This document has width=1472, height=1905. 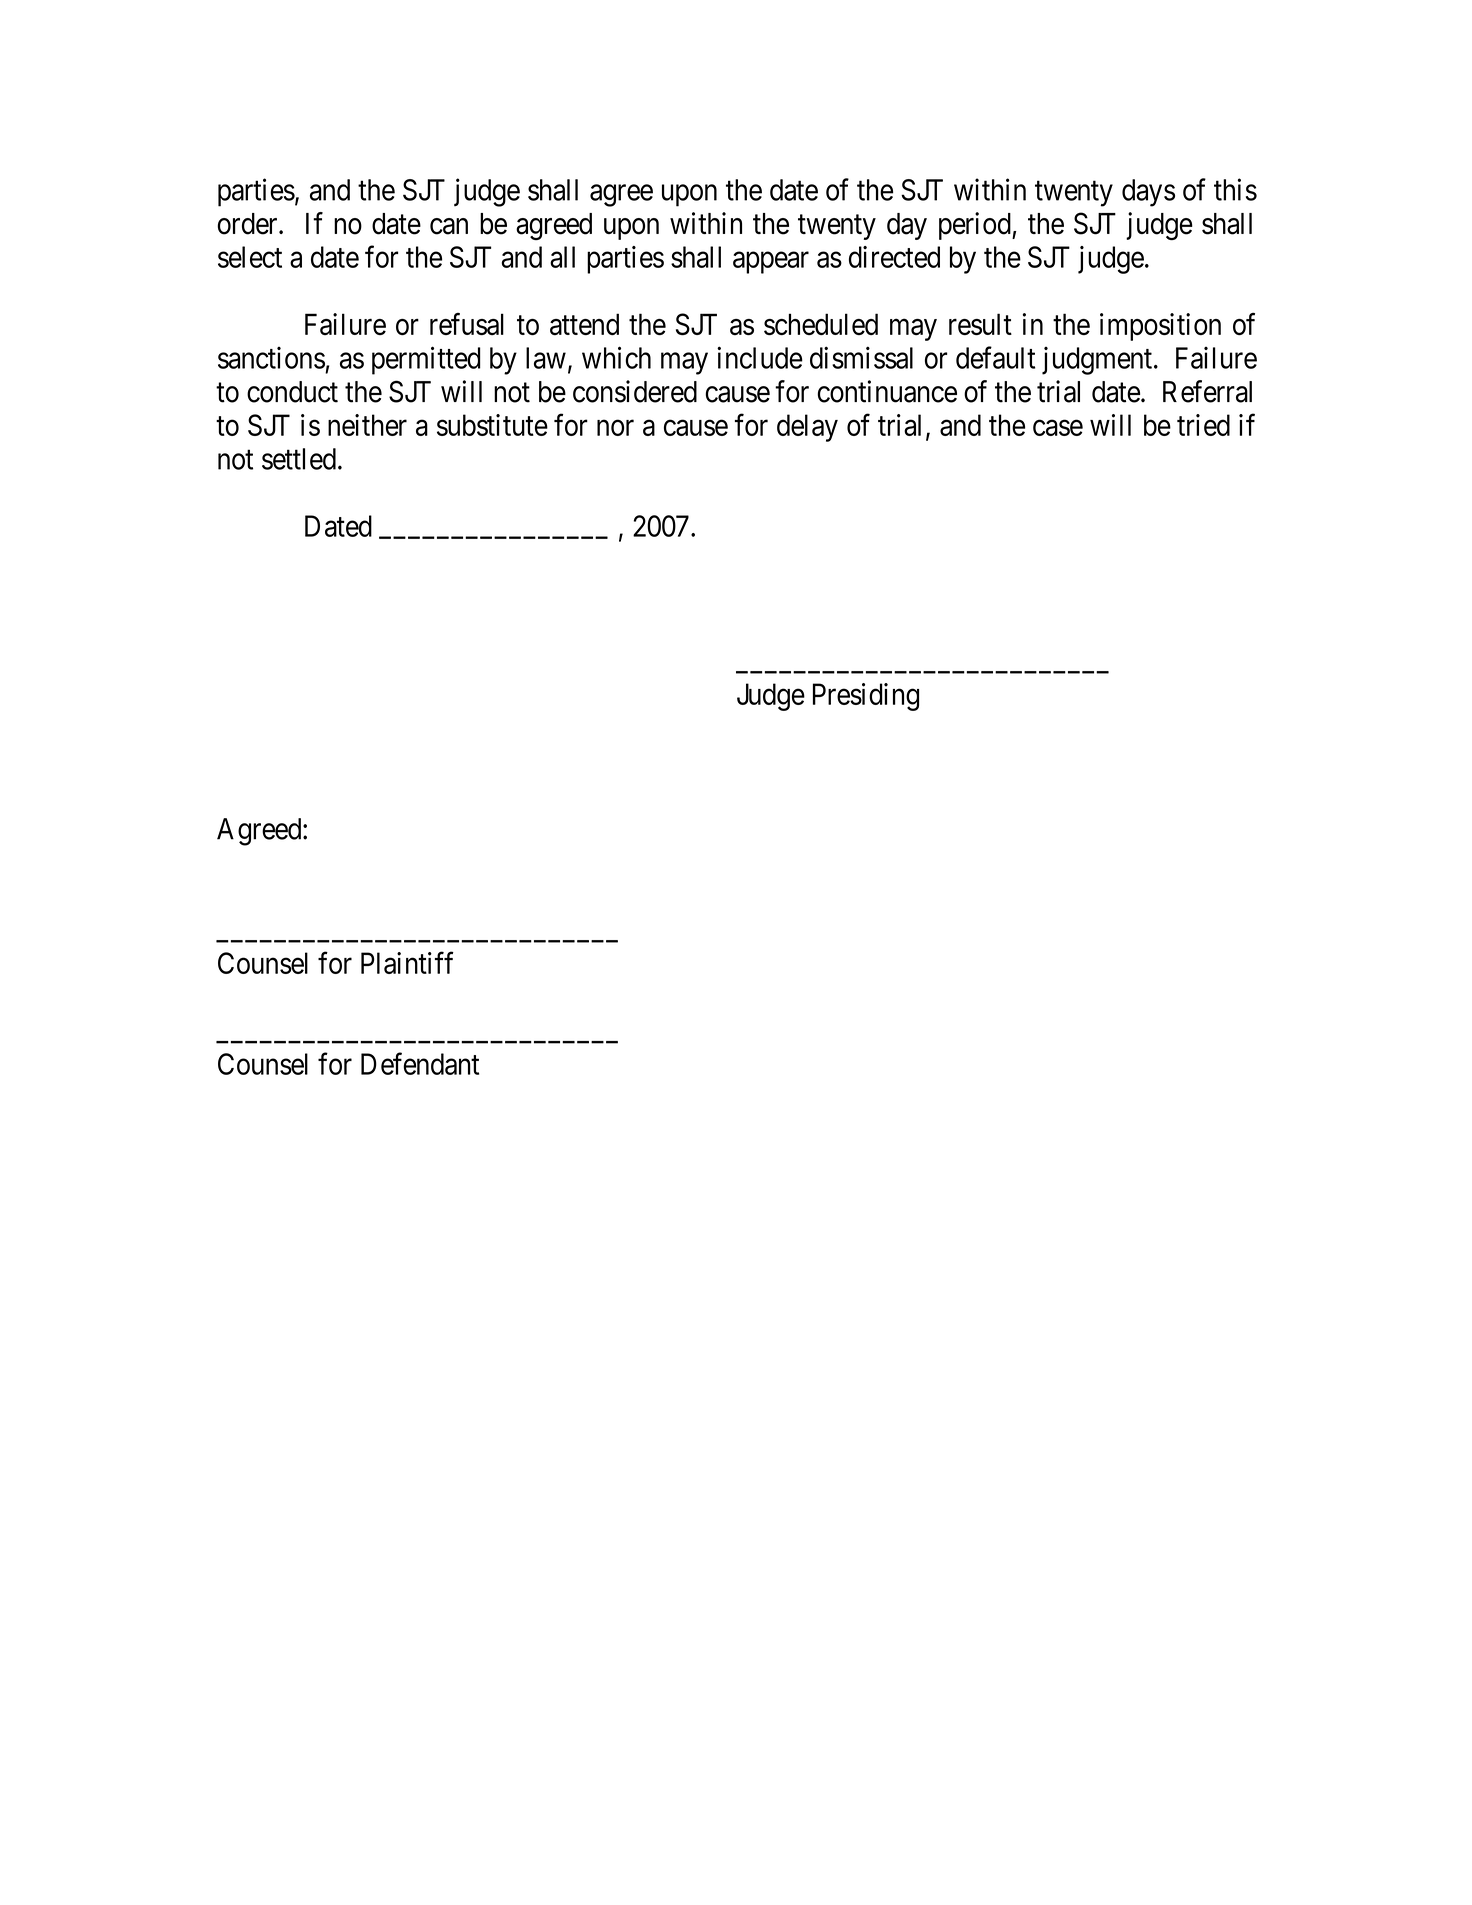 What do you see at coordinates (492, 425) in the document?
I see `substitute` at bounding box center [492, 425].
